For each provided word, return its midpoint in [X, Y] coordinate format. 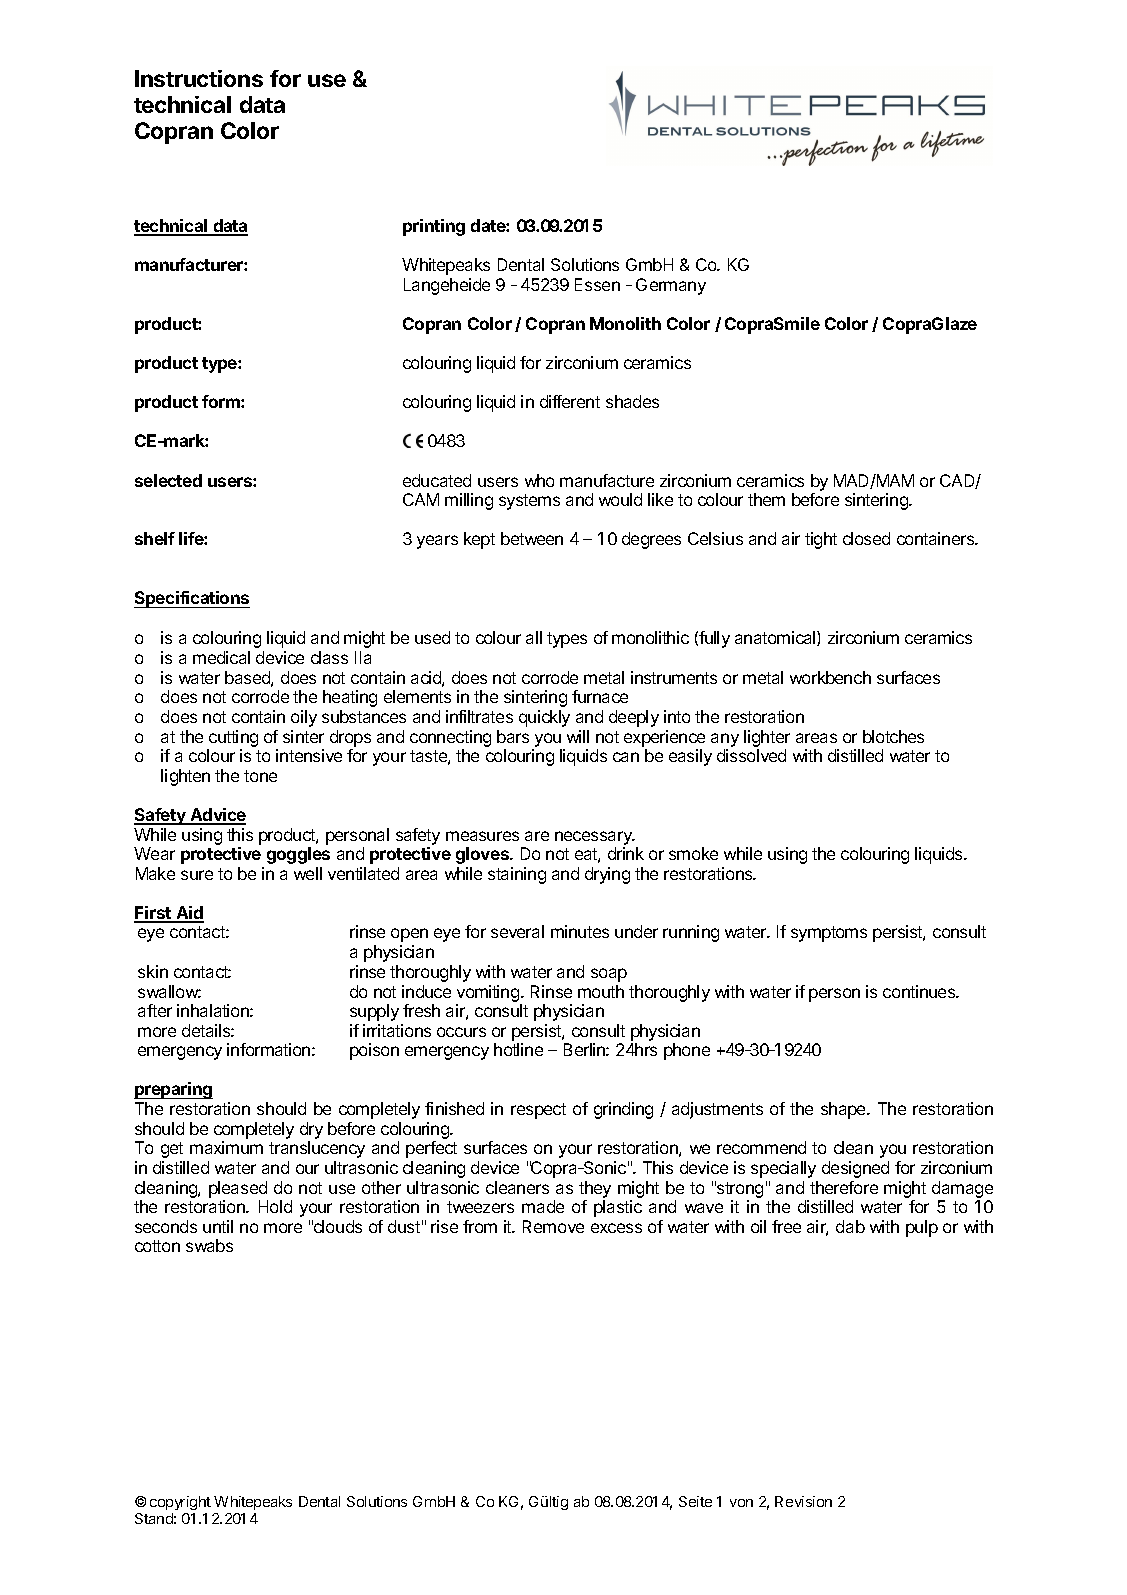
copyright [180, 1503]
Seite [695, 1501]
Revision [803, 1501]
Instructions [199, 78]
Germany [671, 286]
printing [434, 227]
